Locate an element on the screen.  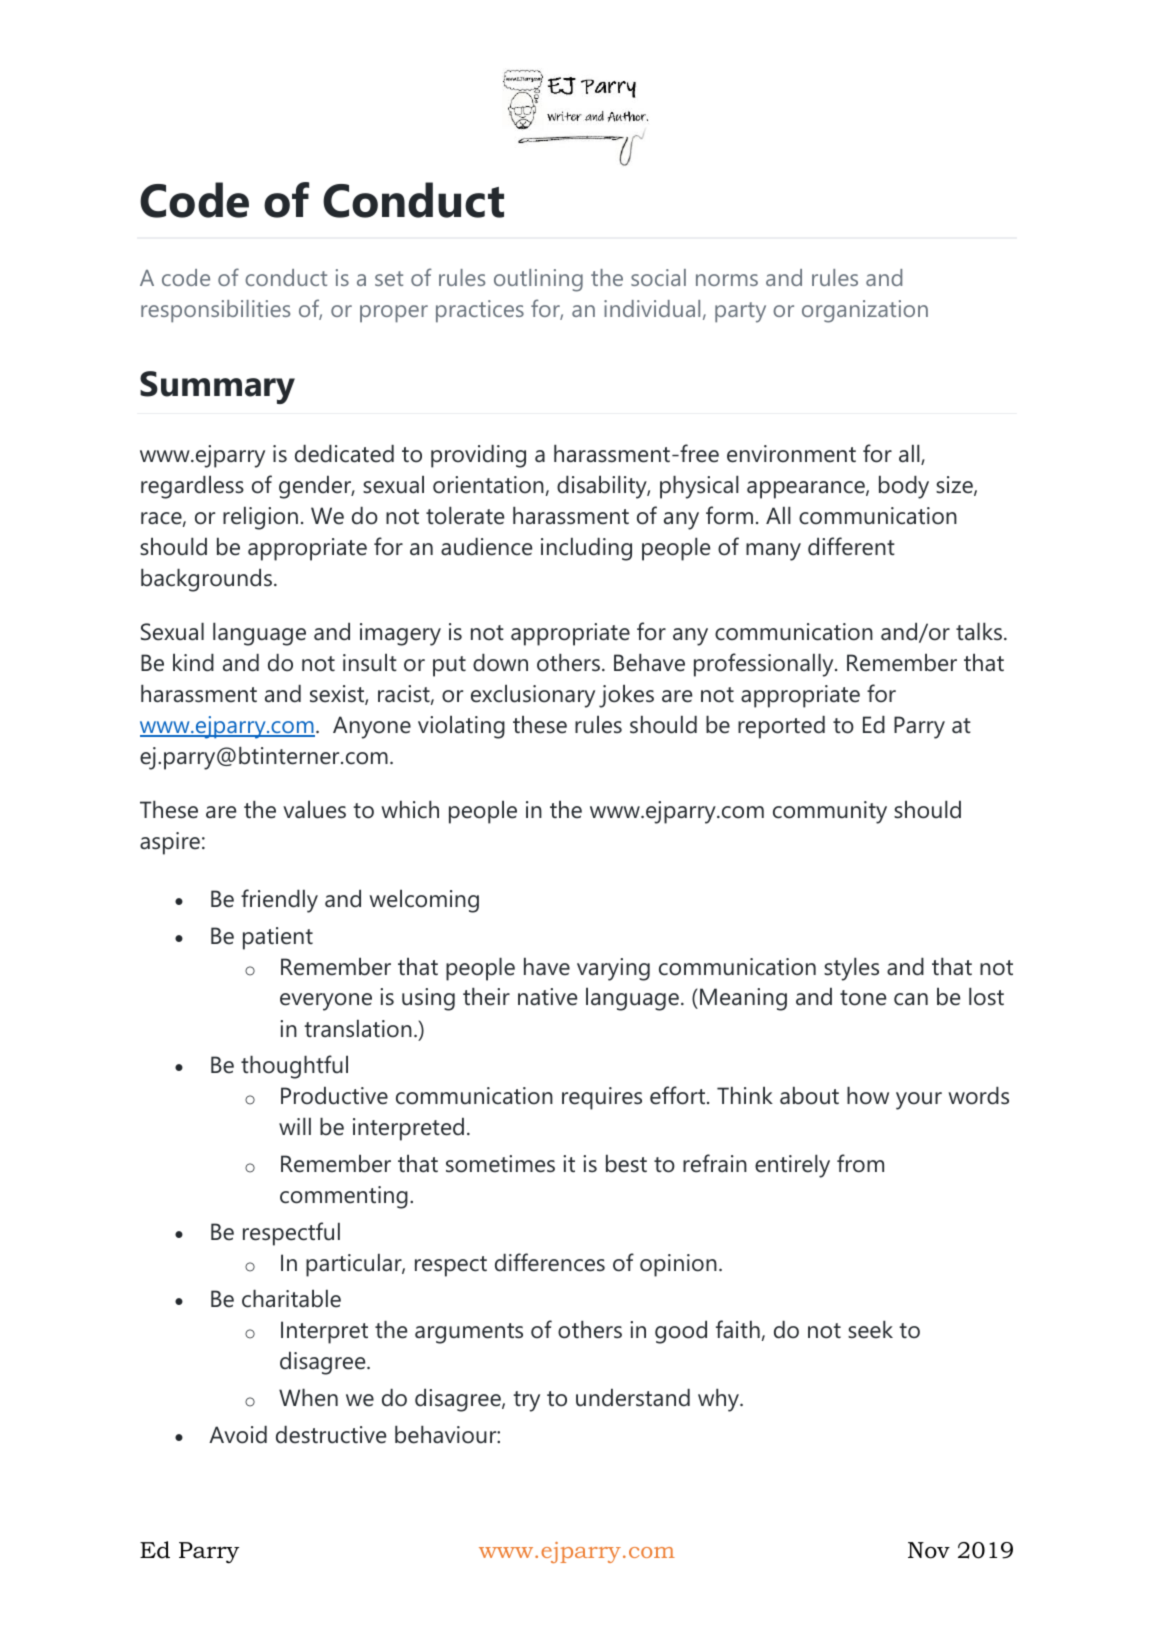
organization is located at coordinates (865, 311).
